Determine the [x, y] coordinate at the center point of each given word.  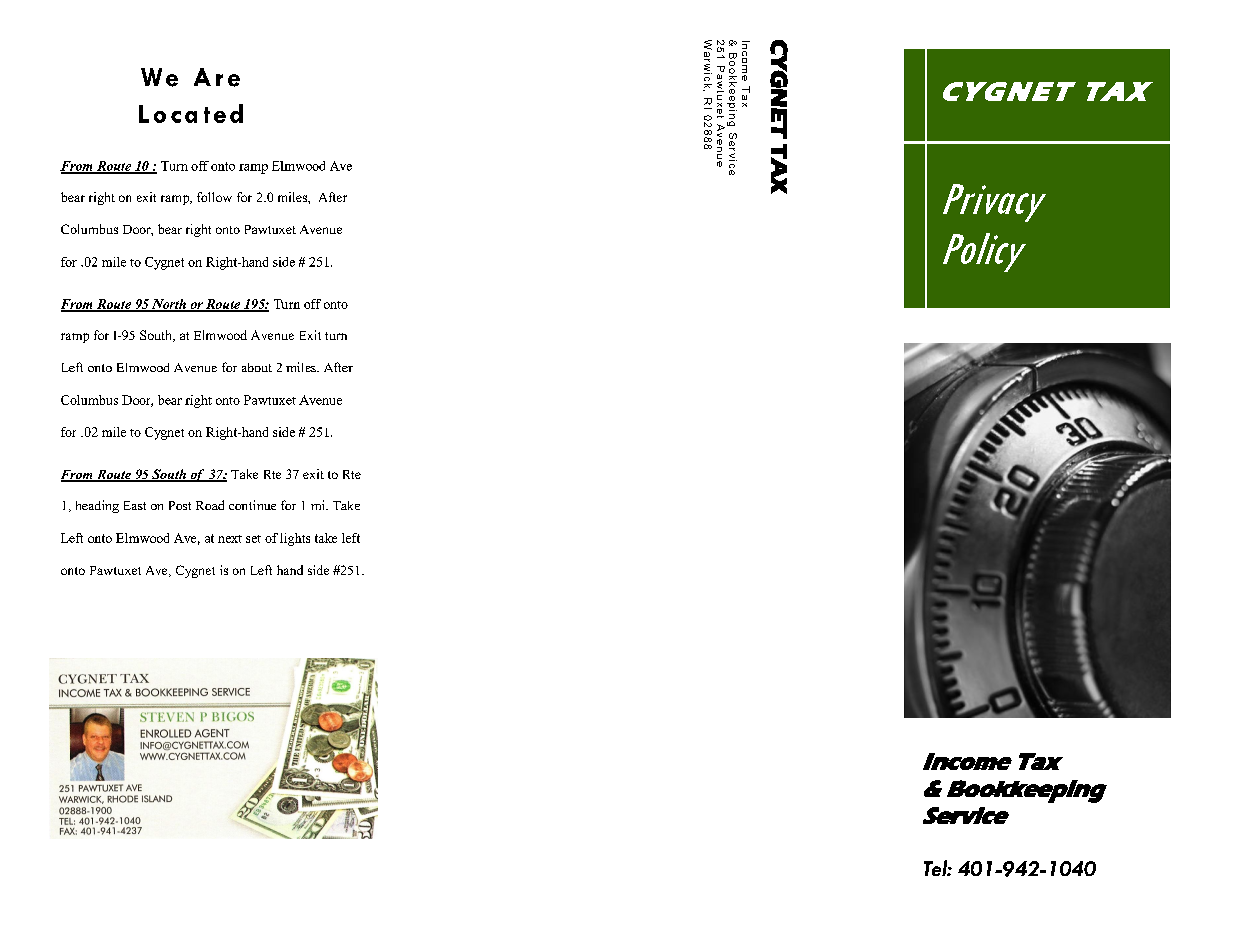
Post [180, 505]
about [257, 367]
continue [252, 505]
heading [97, 506]
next [230, 539]
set [253, 539]
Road [210, 505]
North [169, 305]
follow [214, 197]
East [135, 505]
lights [295, 539]
